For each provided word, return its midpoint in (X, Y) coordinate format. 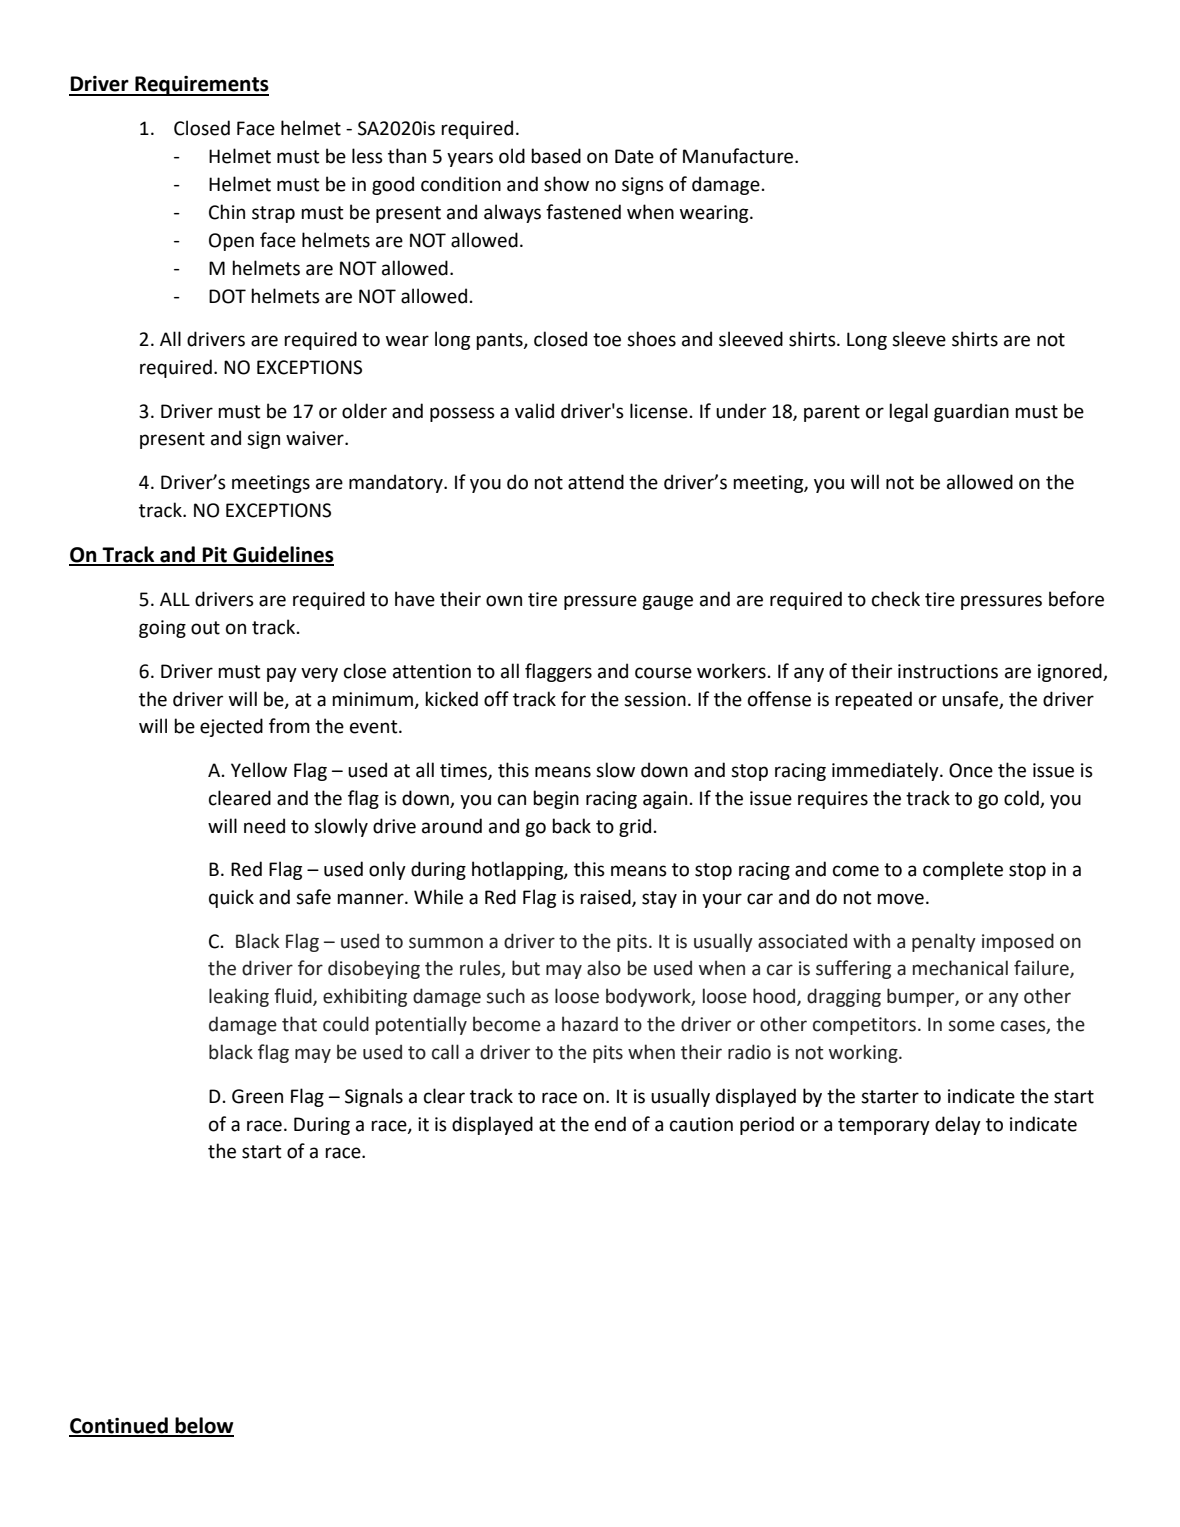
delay (958, 1125)
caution (701, 1124)
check (896, 599)
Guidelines (282, 555)
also (604, 968)
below (203, 1426)
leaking (239, 997)
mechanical (960, 968)
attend (596, 482)
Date (634, 156)
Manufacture (739, 156)
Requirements (201, 86)
